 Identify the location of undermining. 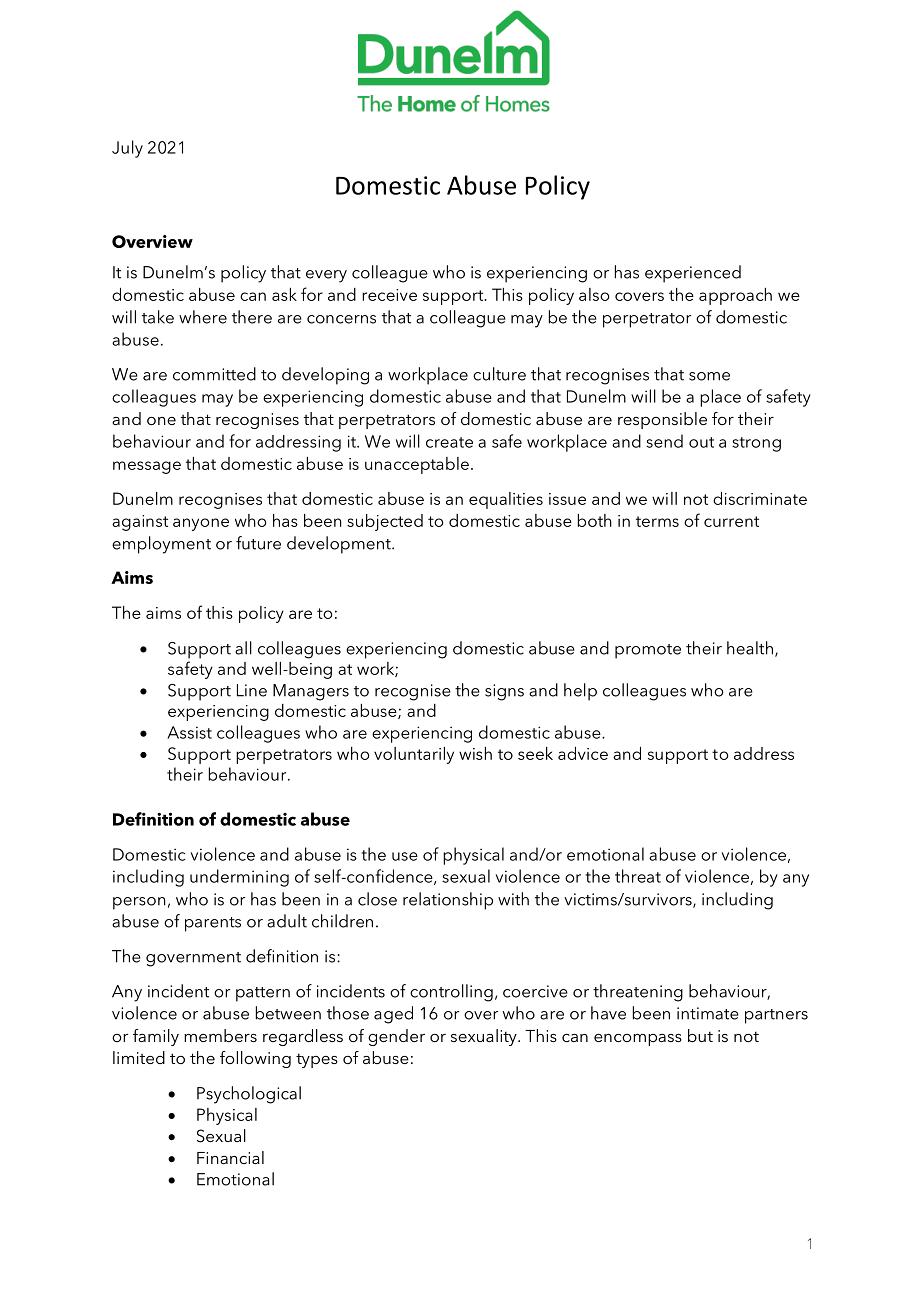
(239, 878).
